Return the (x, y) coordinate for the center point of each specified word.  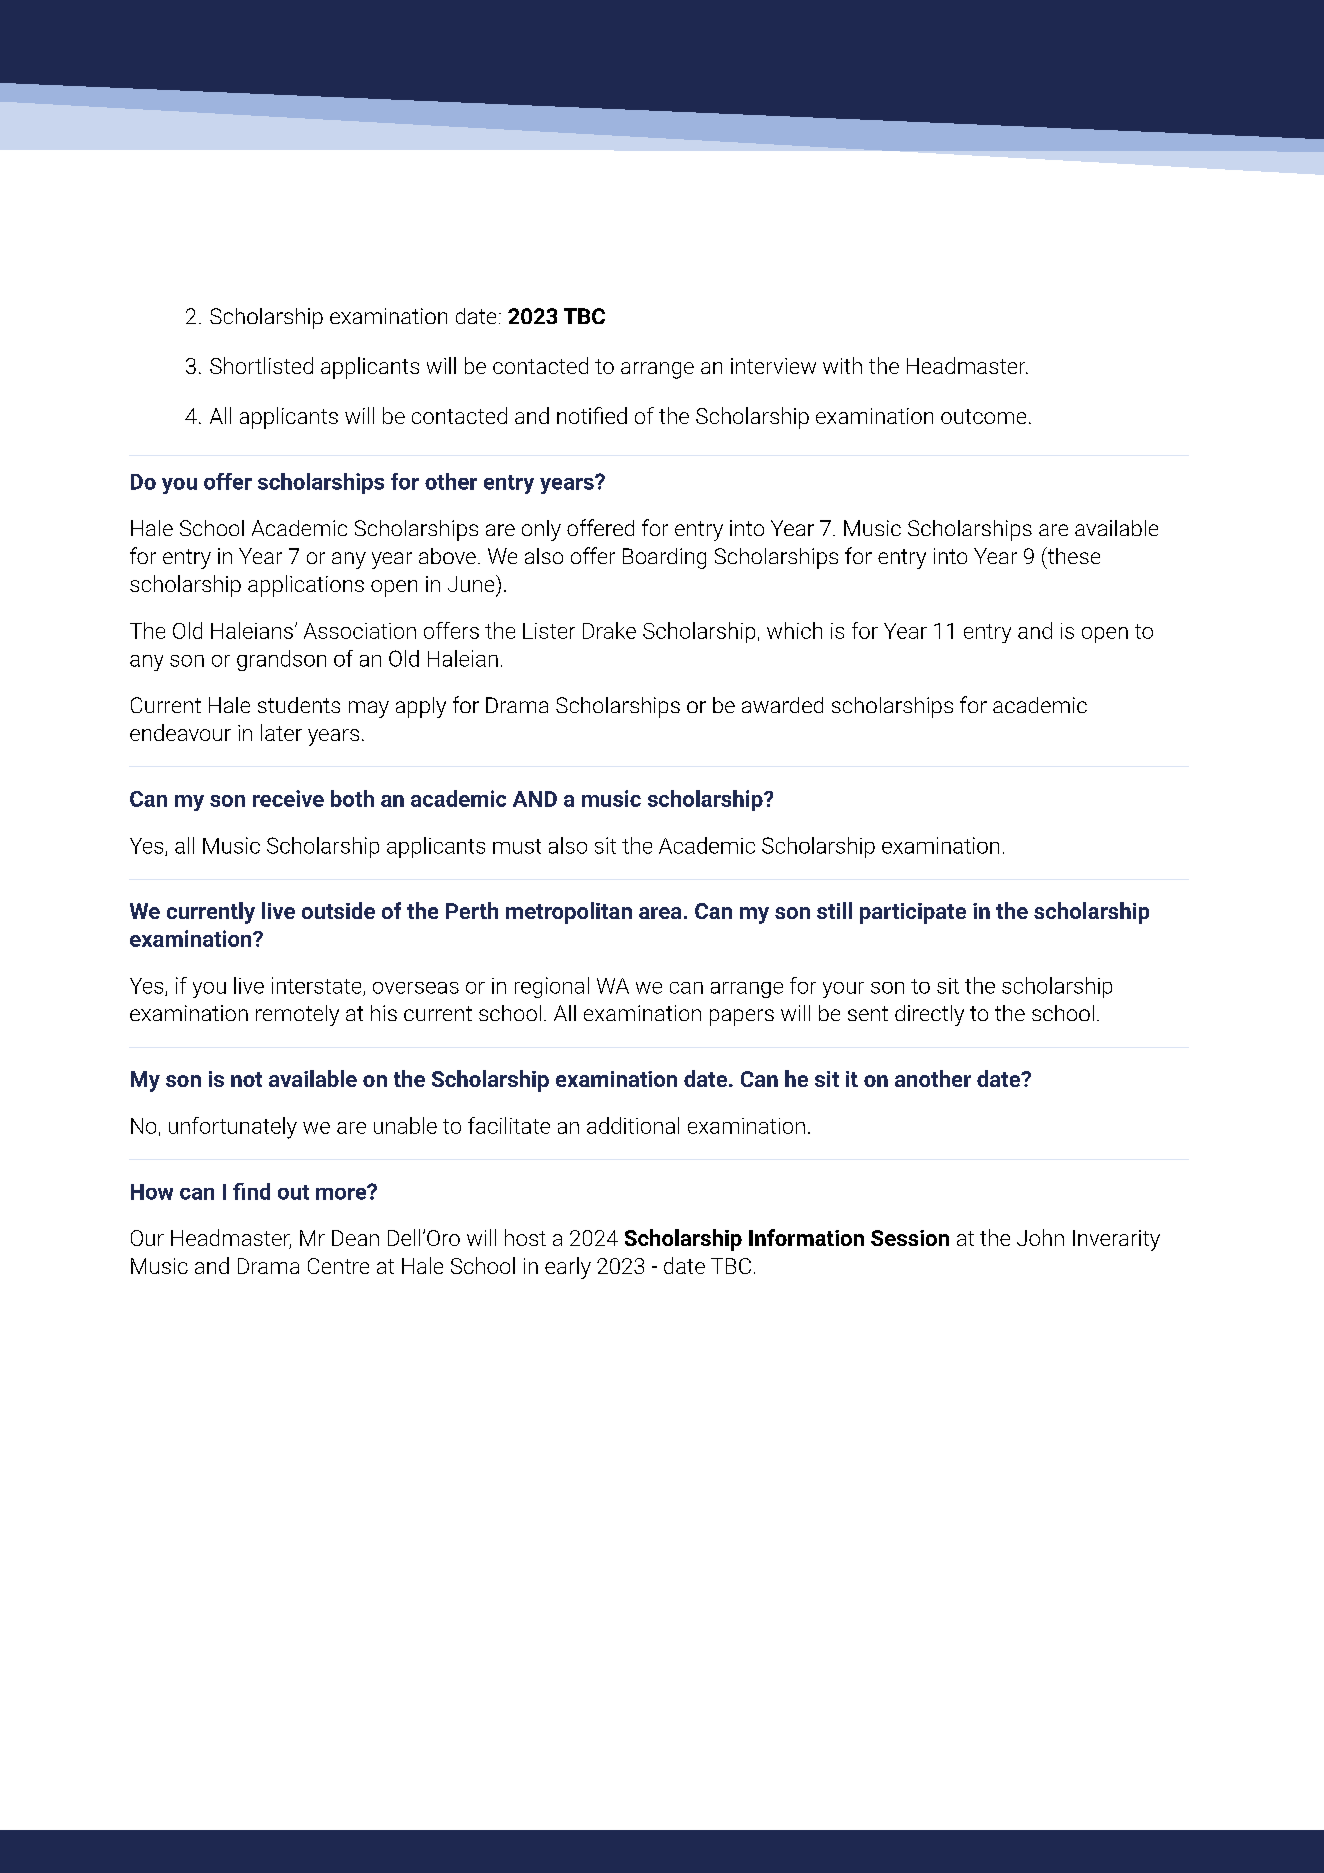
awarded (782, 705)
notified (592, 415)
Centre (338, 1266)
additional (633, 1125)
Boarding (664, 558)
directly (929, 1015)
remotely (297, 1015)
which (794, 630)
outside (338, 910)
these (1072, 555)
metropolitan (569, 913)
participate (913, 913)
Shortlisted (261, 365)
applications (306, 586)
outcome (983, 416)
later (281, 732)
